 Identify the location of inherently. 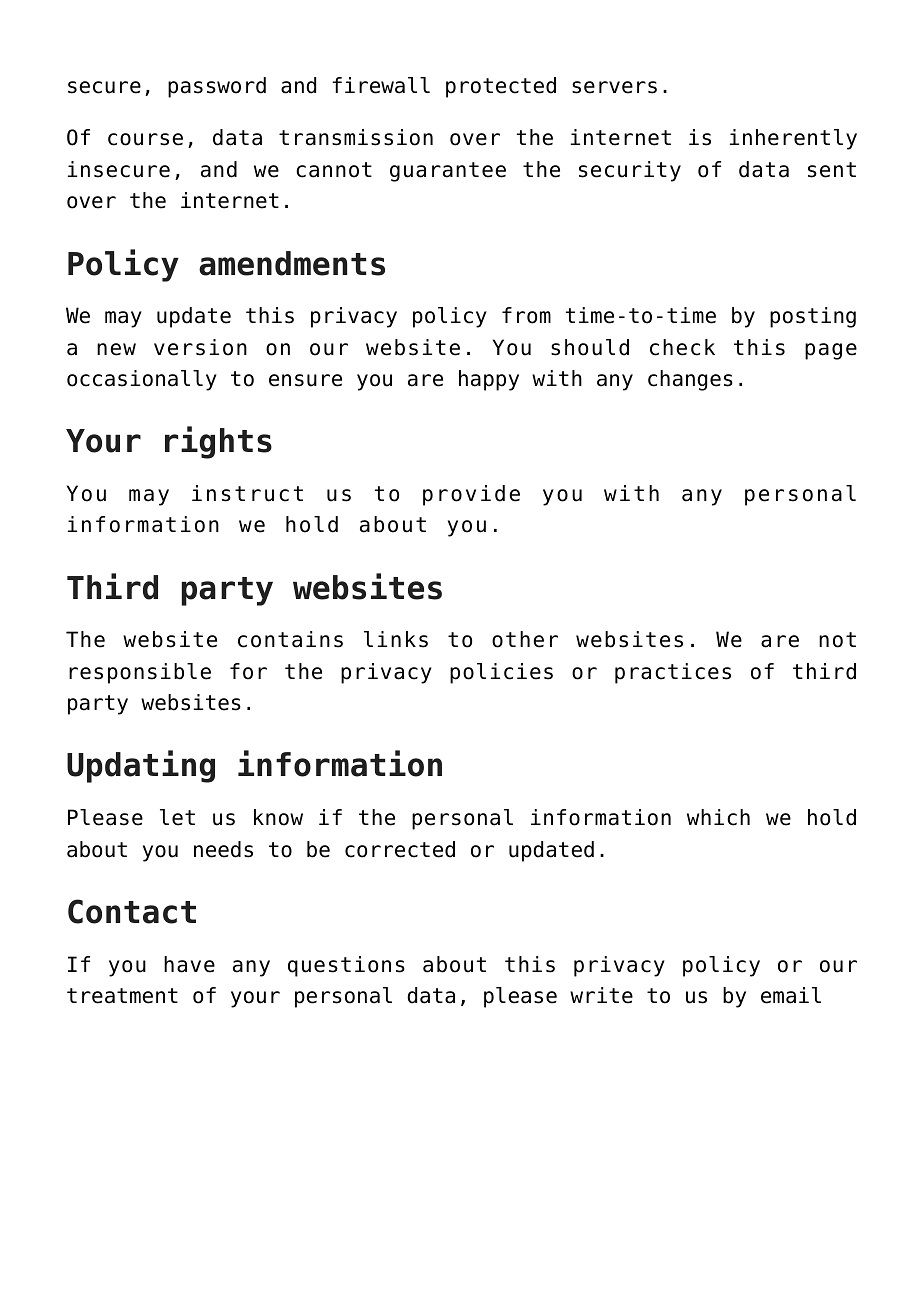
(793, 139).
